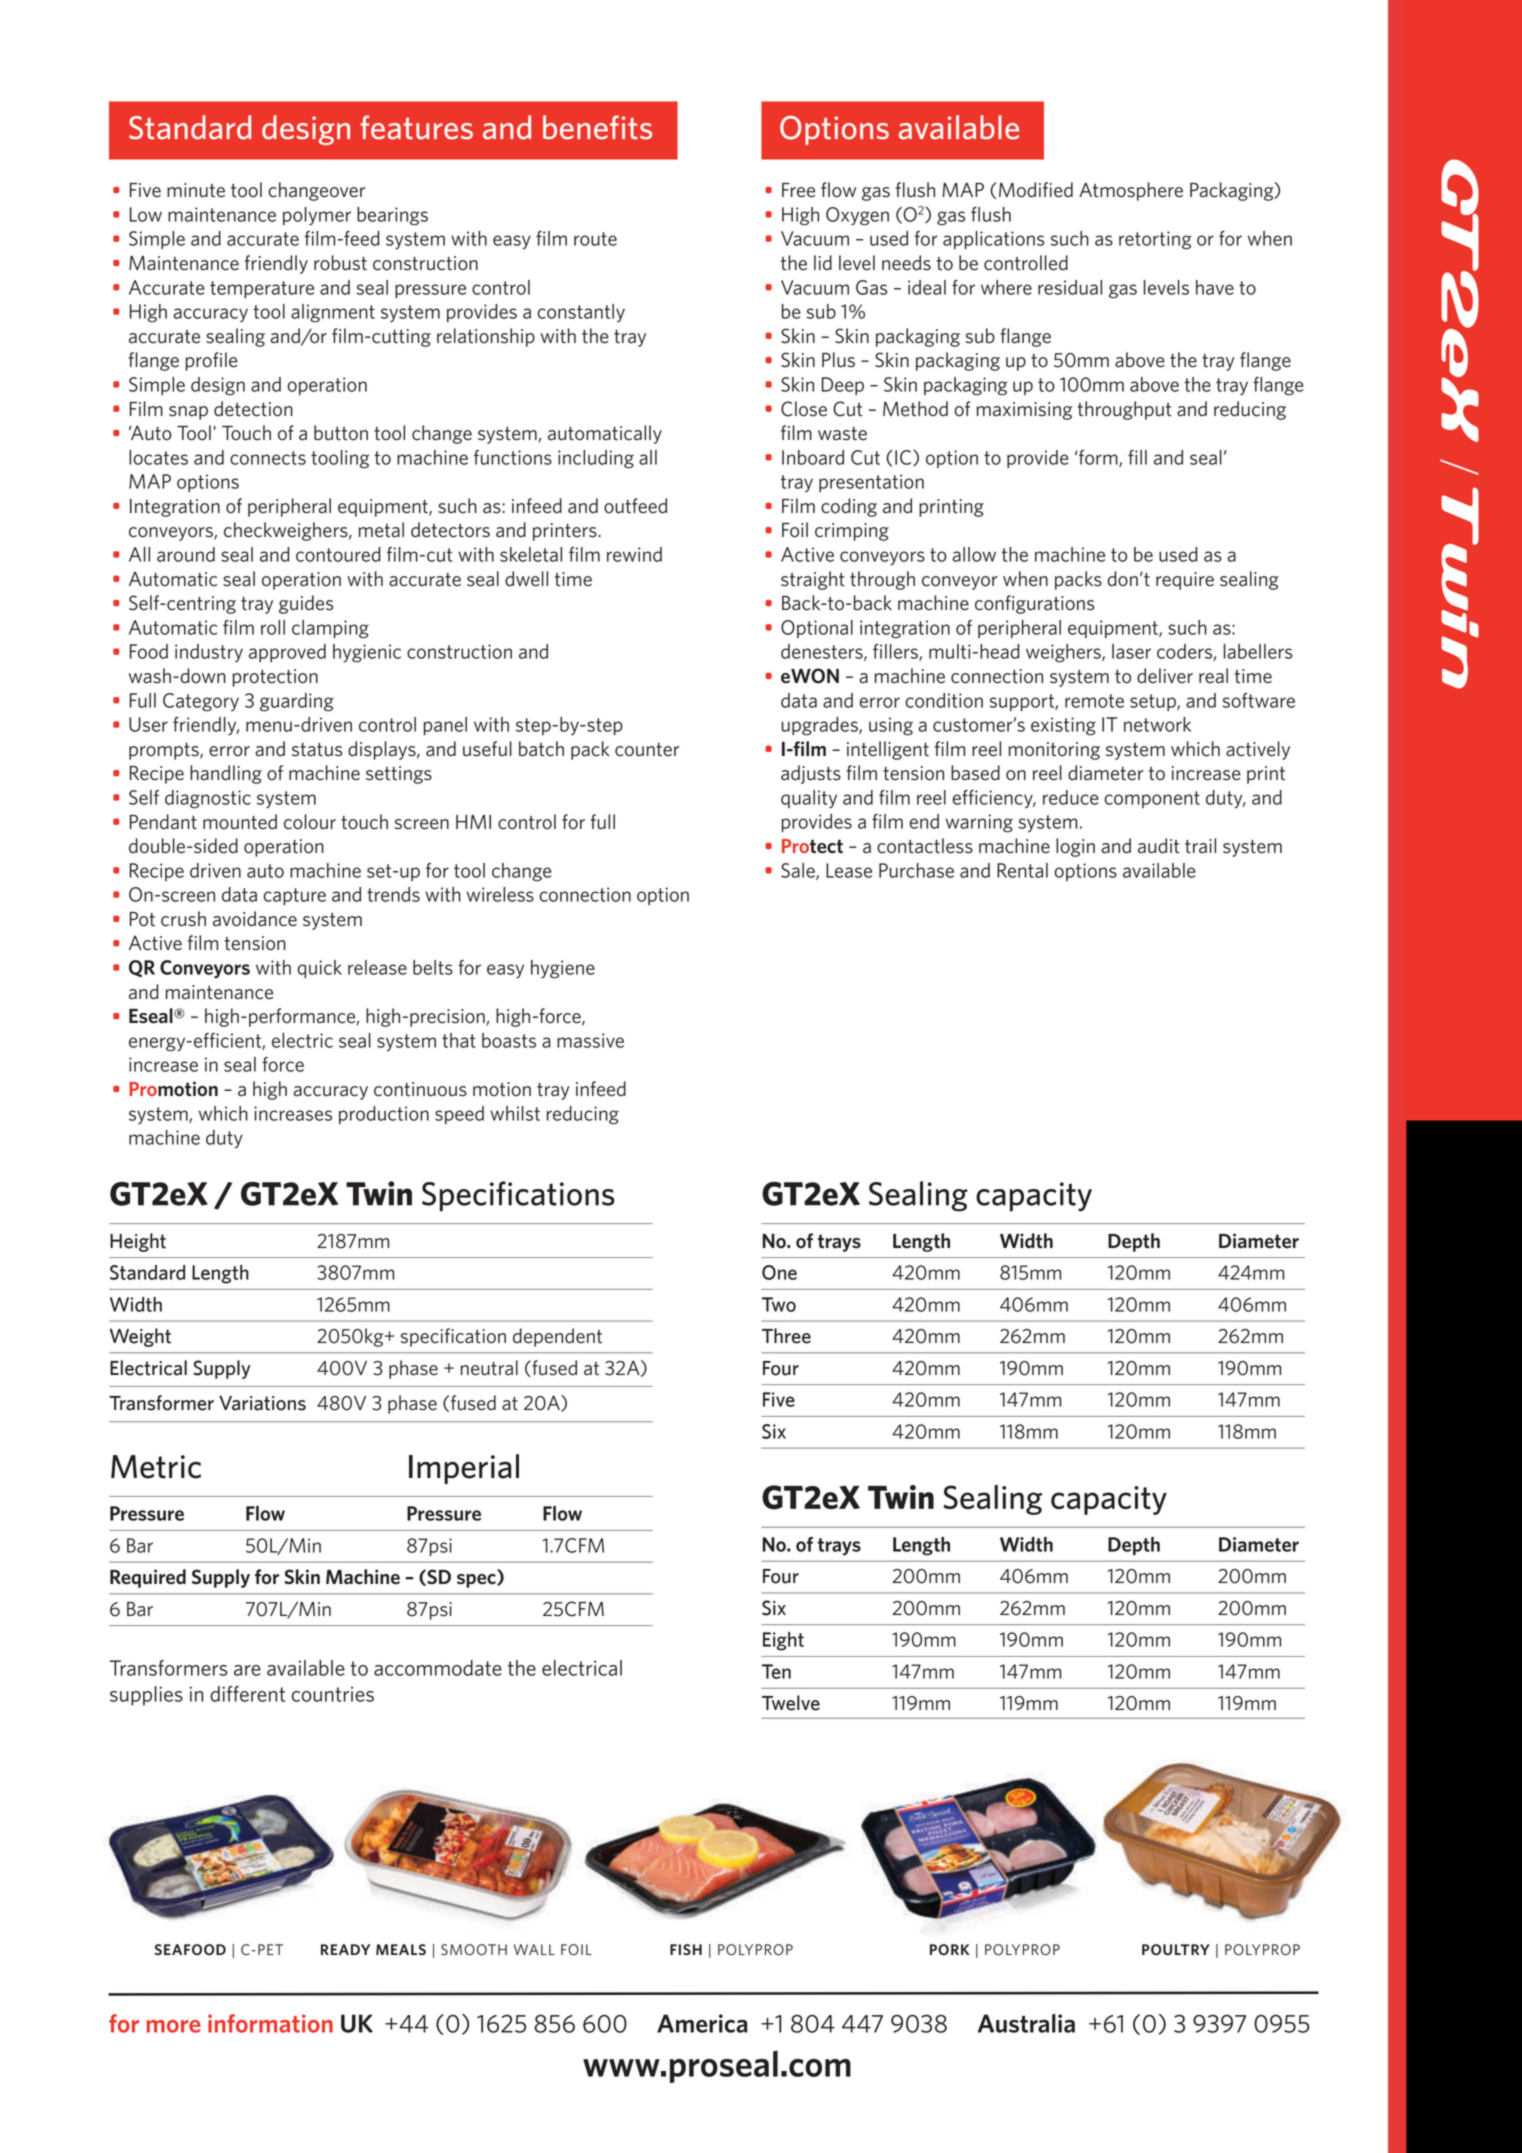 Image resolution: width=1522 pixels, height=2153 pixels. Describe the element at coordinates (634, 554) in the image. I see `rewind` at that location.
